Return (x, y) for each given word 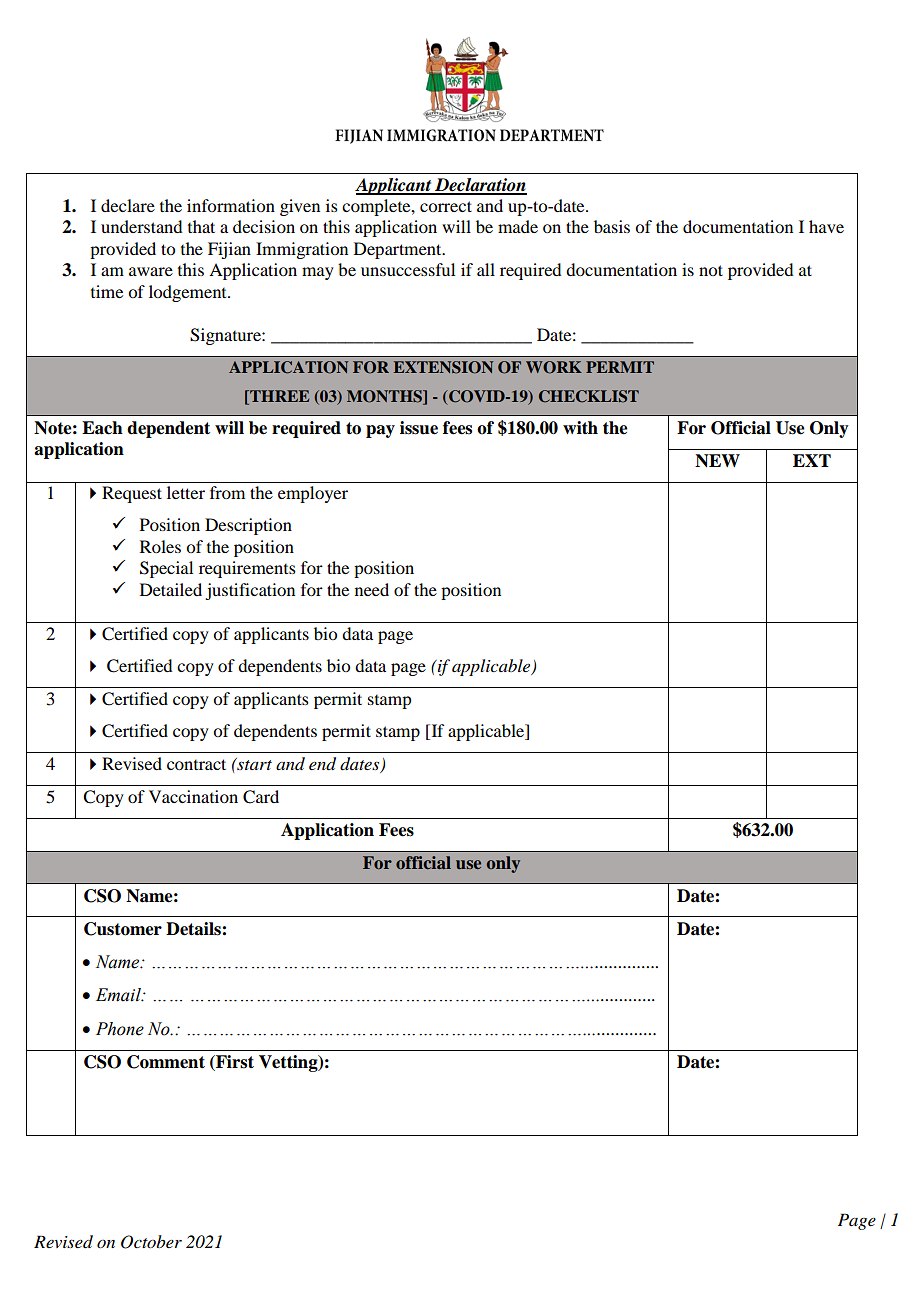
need (372, 589)
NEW (717, 461)
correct (446, 206)
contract (196, 764)
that (201, 226)
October (151, 1242)
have (826, 226)
